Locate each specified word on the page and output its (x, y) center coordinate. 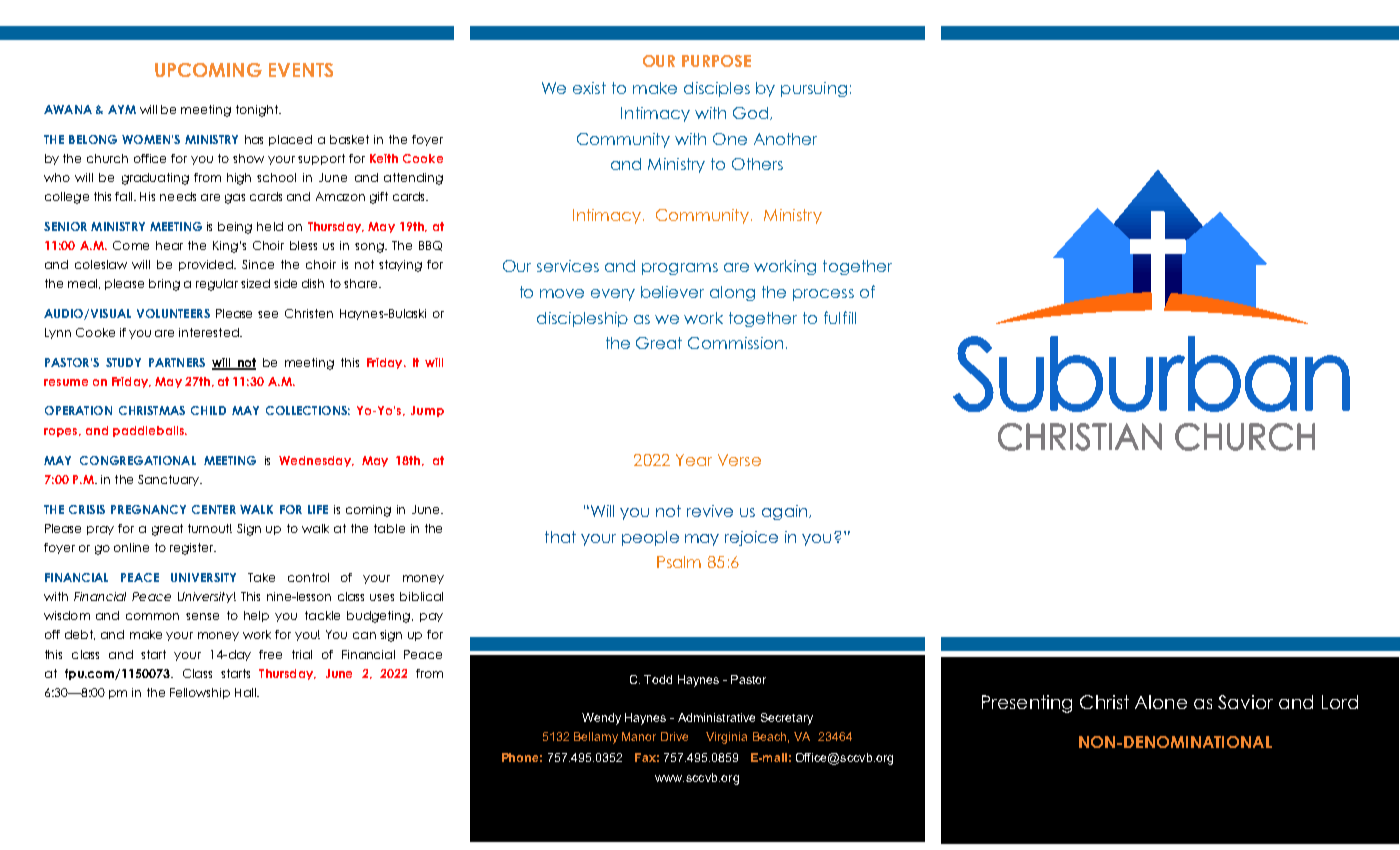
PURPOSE (716, 61)
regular (217, 285)
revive (710, 511)
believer (672, 292)
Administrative (716, 717)
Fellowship (200, 693)
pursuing (814, 89)
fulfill (840, 317)
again (786, 512)
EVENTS (301, 70)
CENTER (214, 509)
